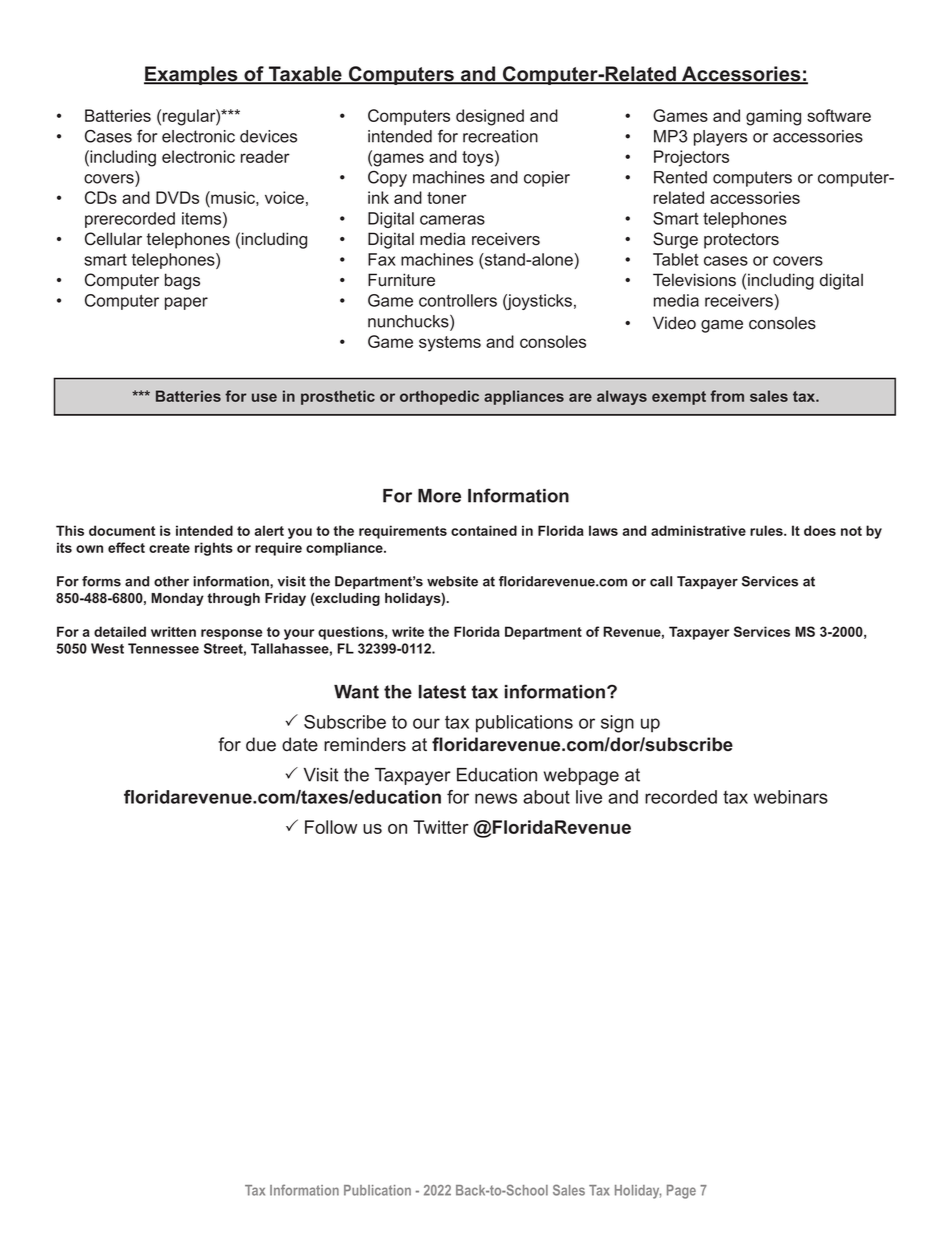  What do you see at coordinates (727, 396) in the screenshot?
I see `from` at bounding box center [727, 396].
